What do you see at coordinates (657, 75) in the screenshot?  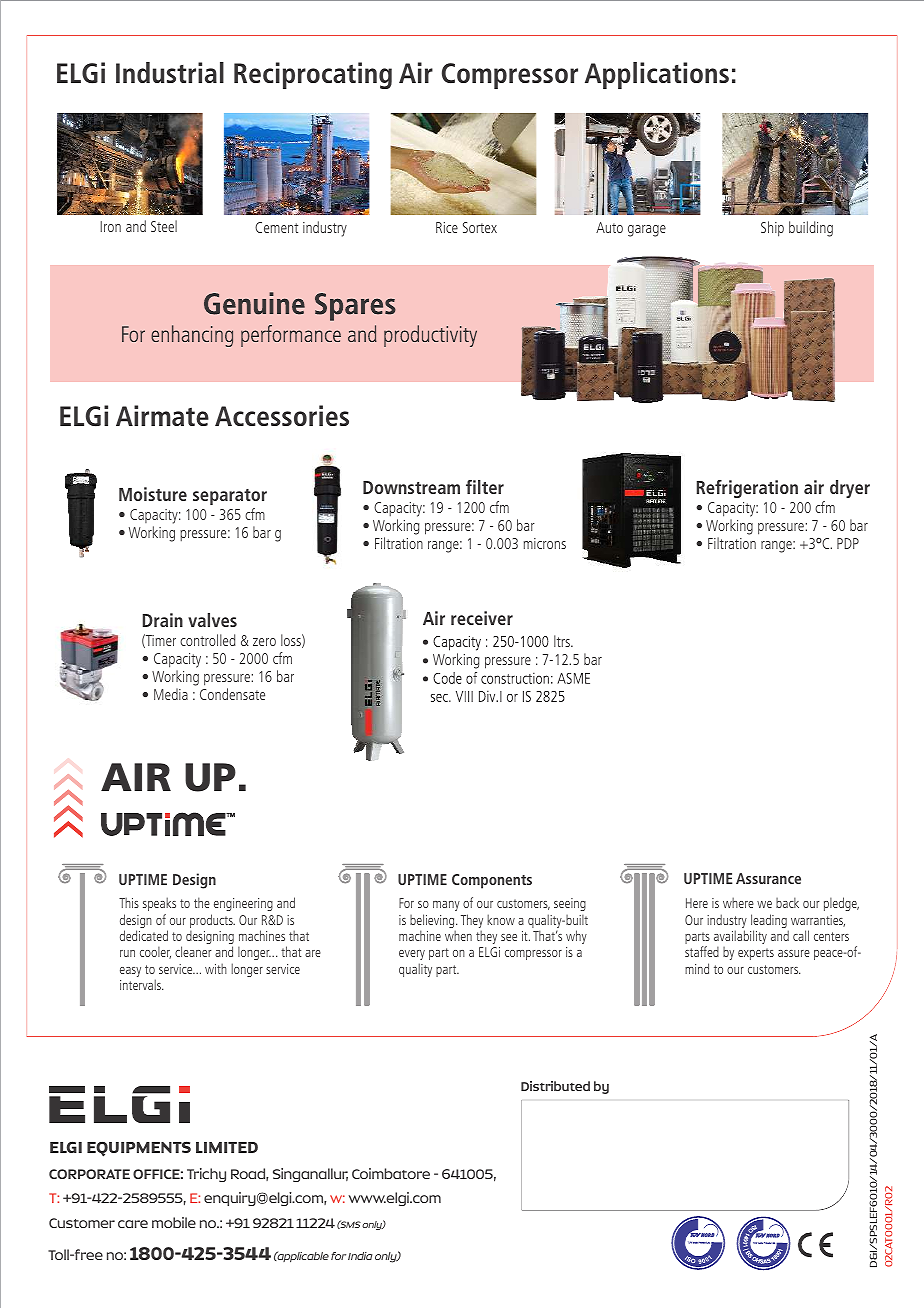 I see `Applications` at bounding box center [657, 75].
